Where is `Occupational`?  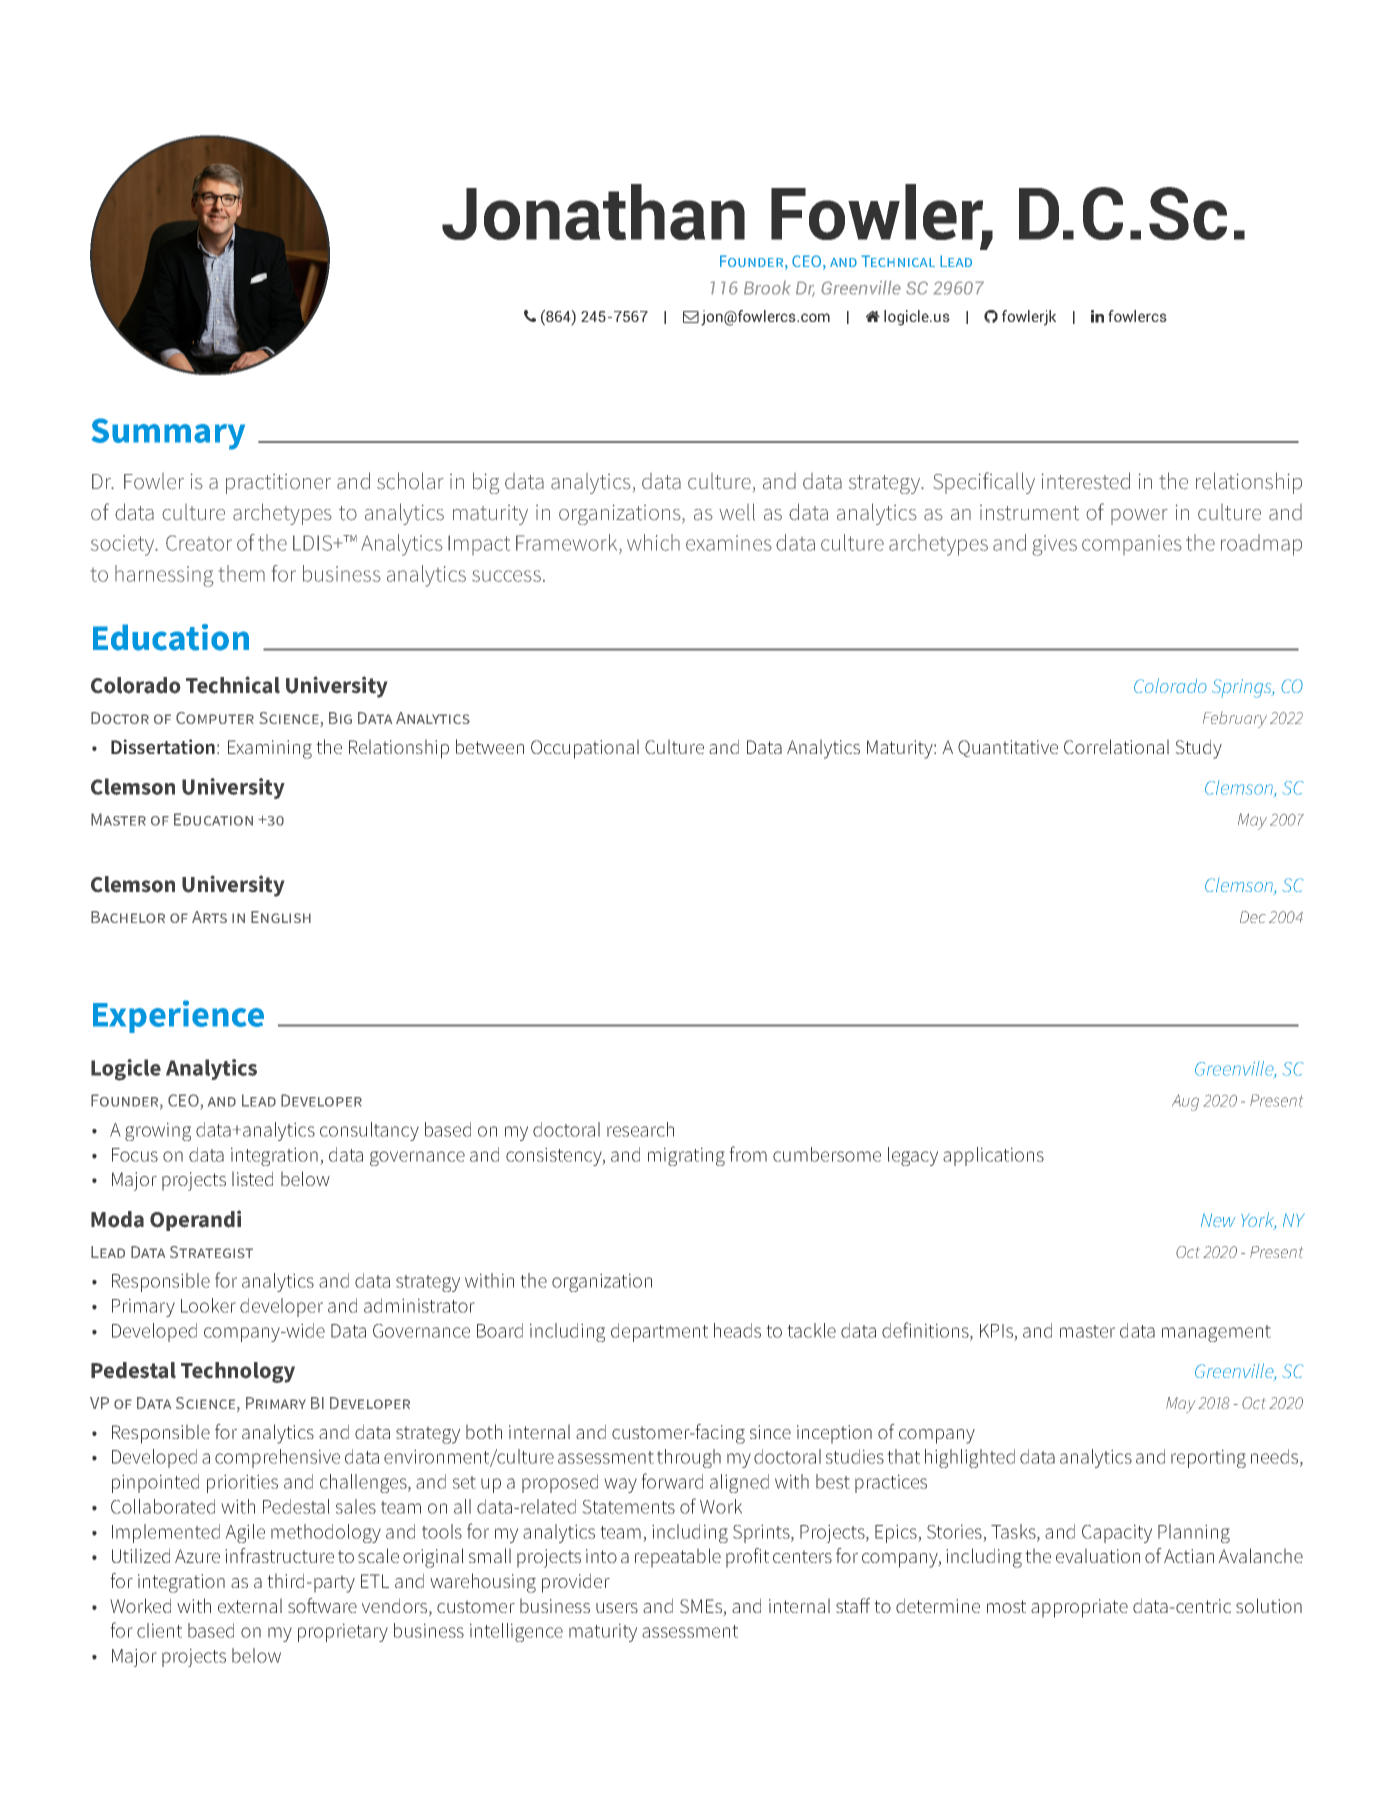 Occupational is located at coordinates (585, 749).
